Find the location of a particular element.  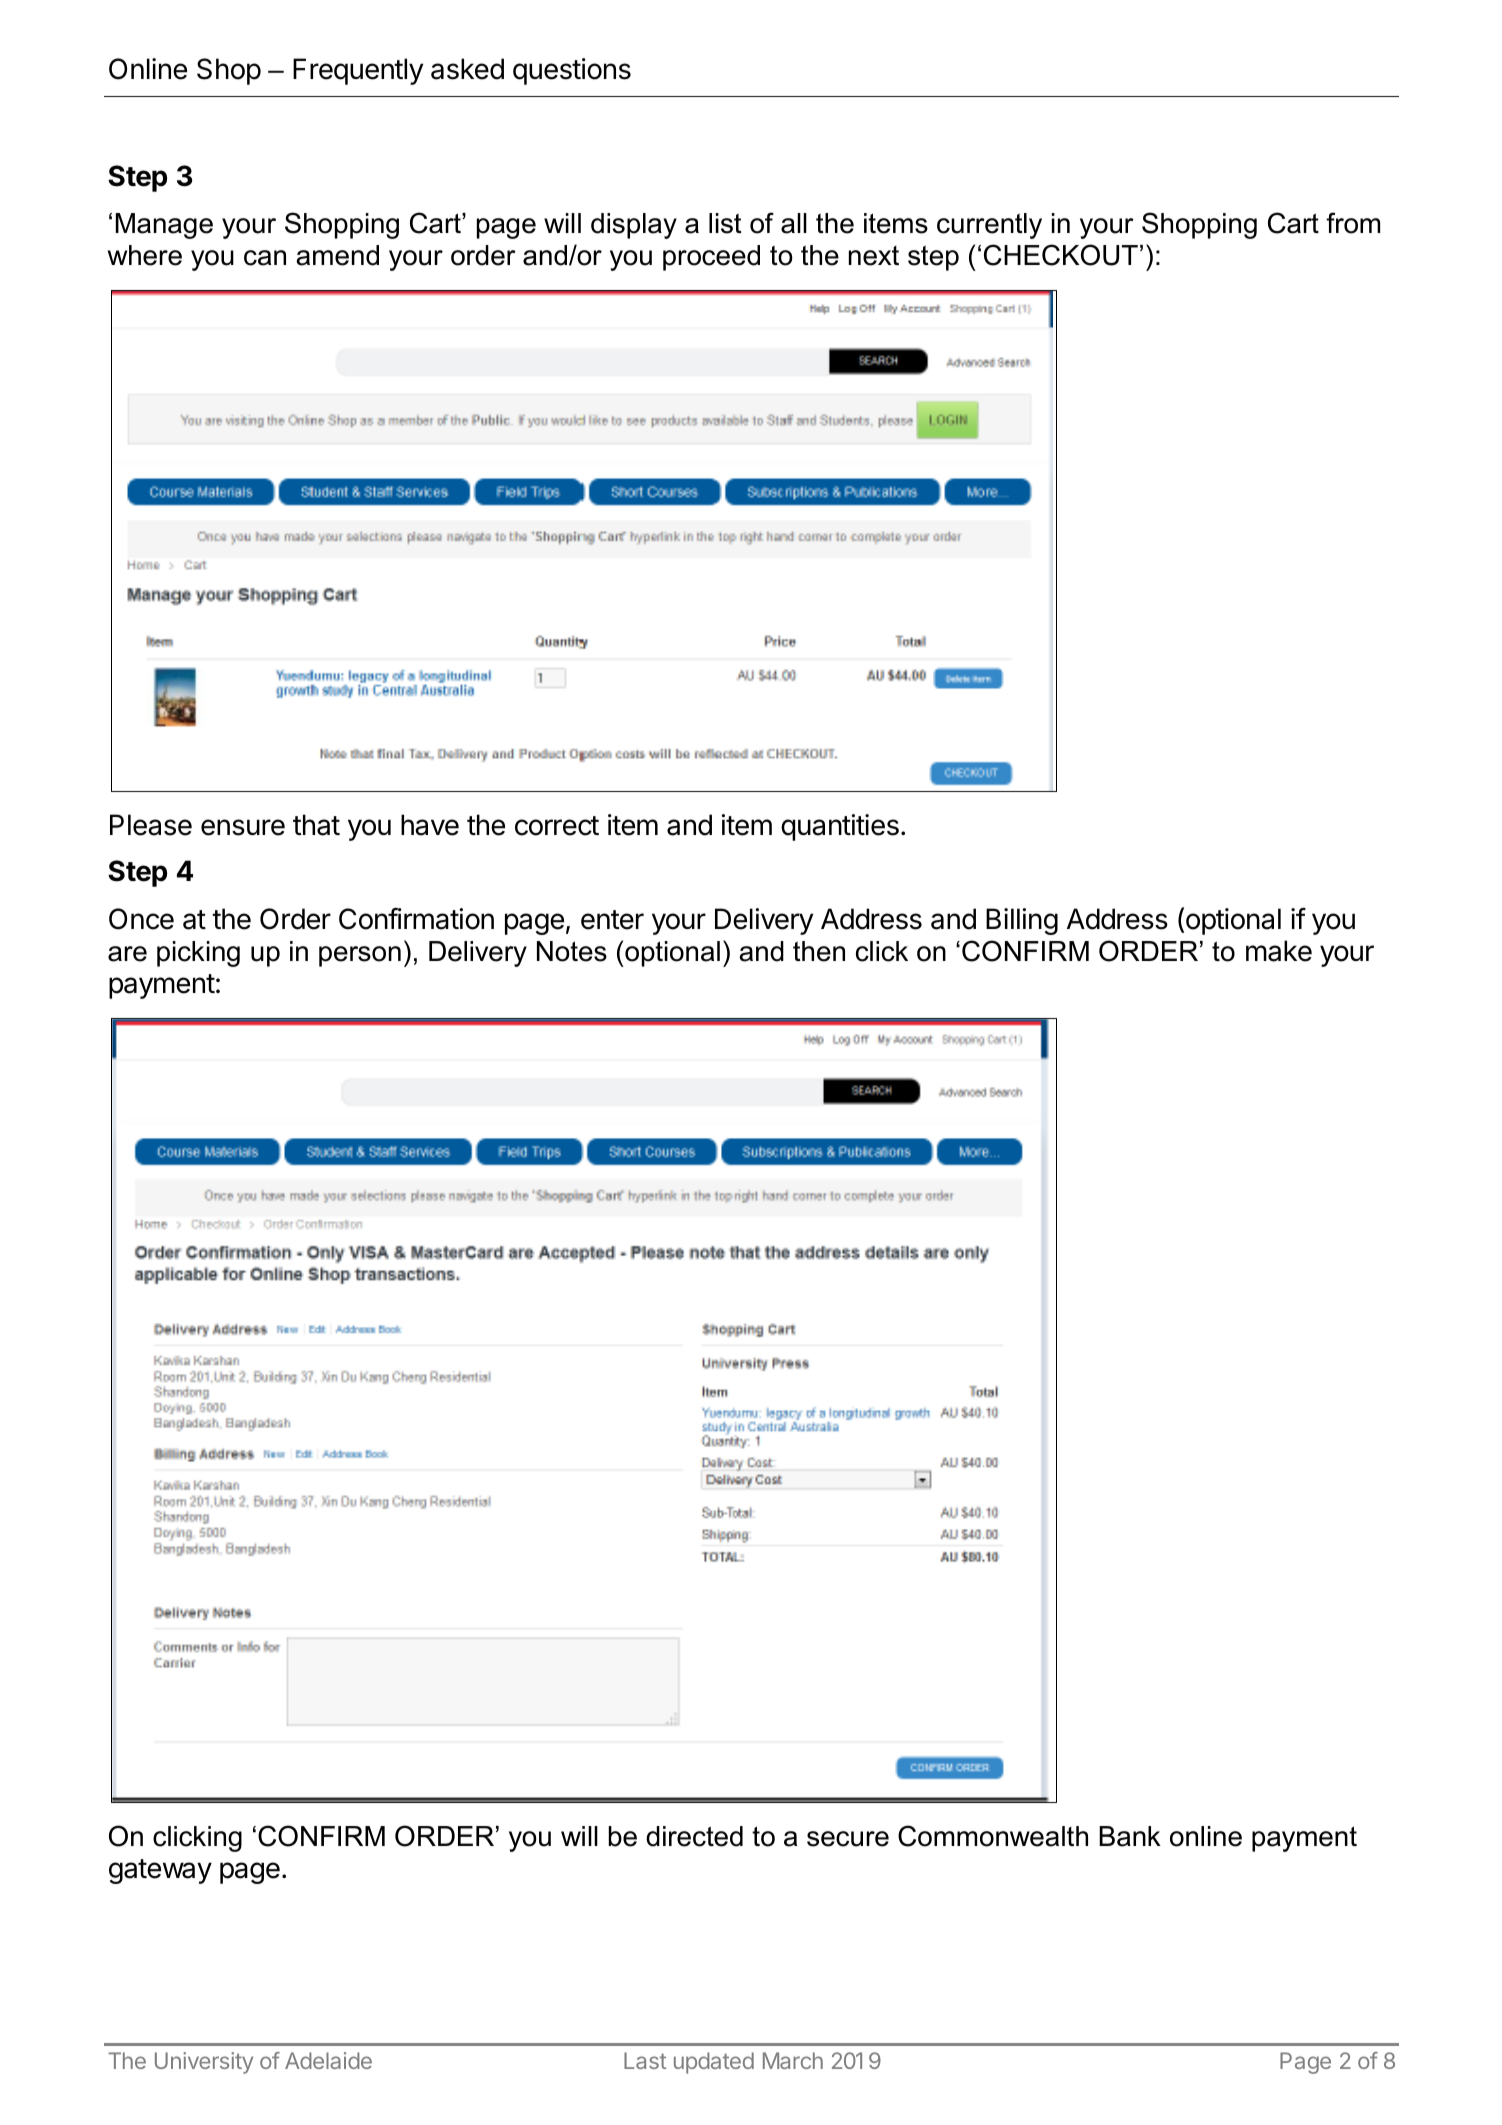

from is located at coordinates (1353, 223).
